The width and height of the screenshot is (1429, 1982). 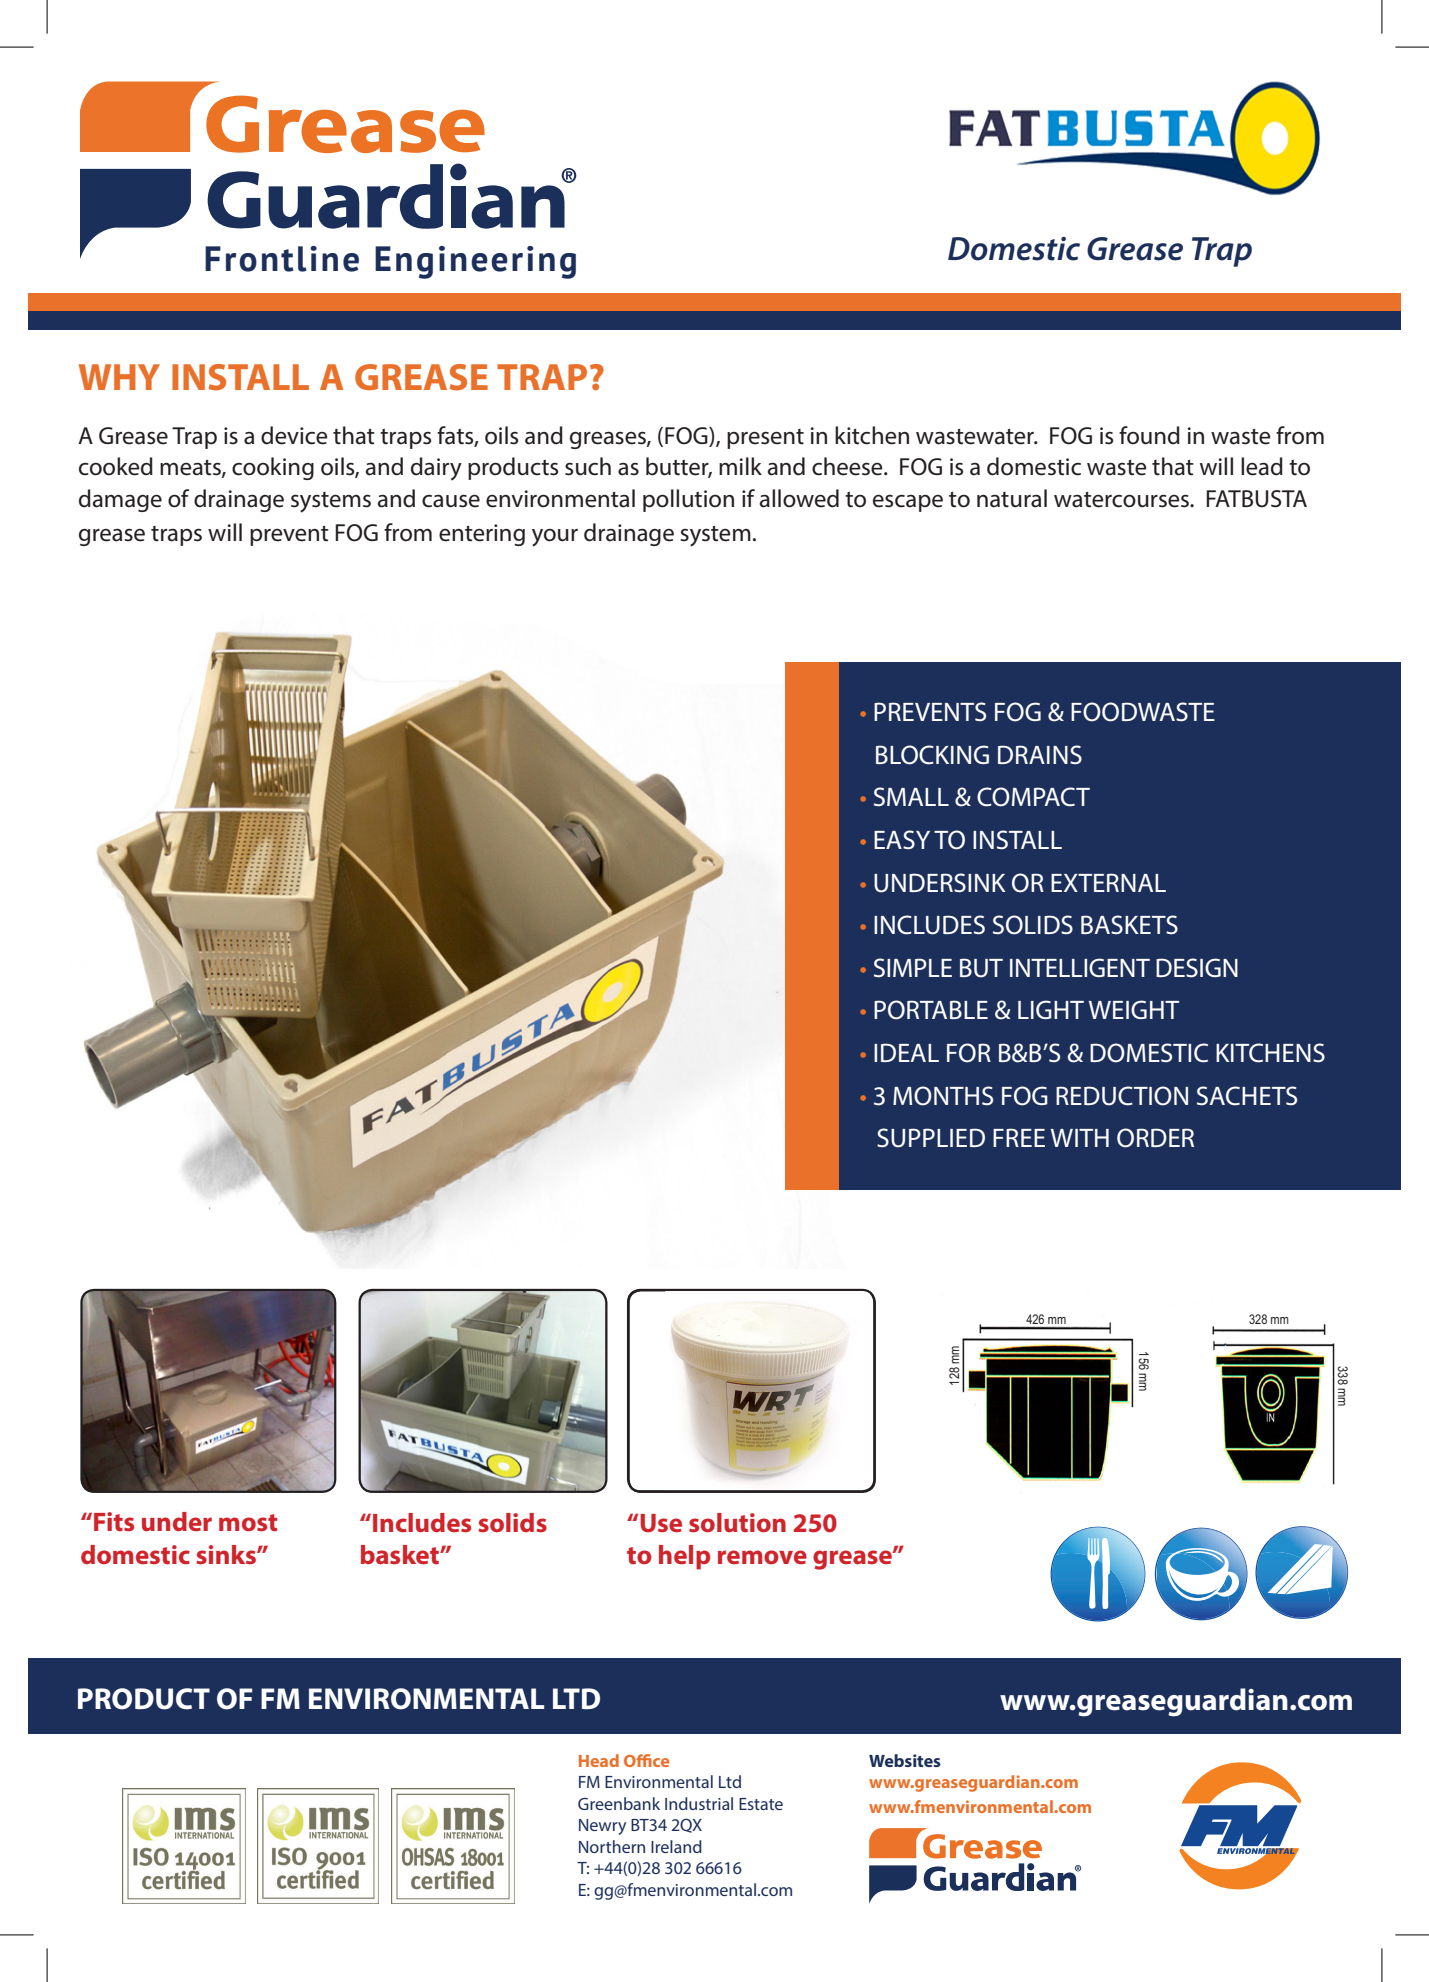 I want to click on present, so click(x=765, y=439).
